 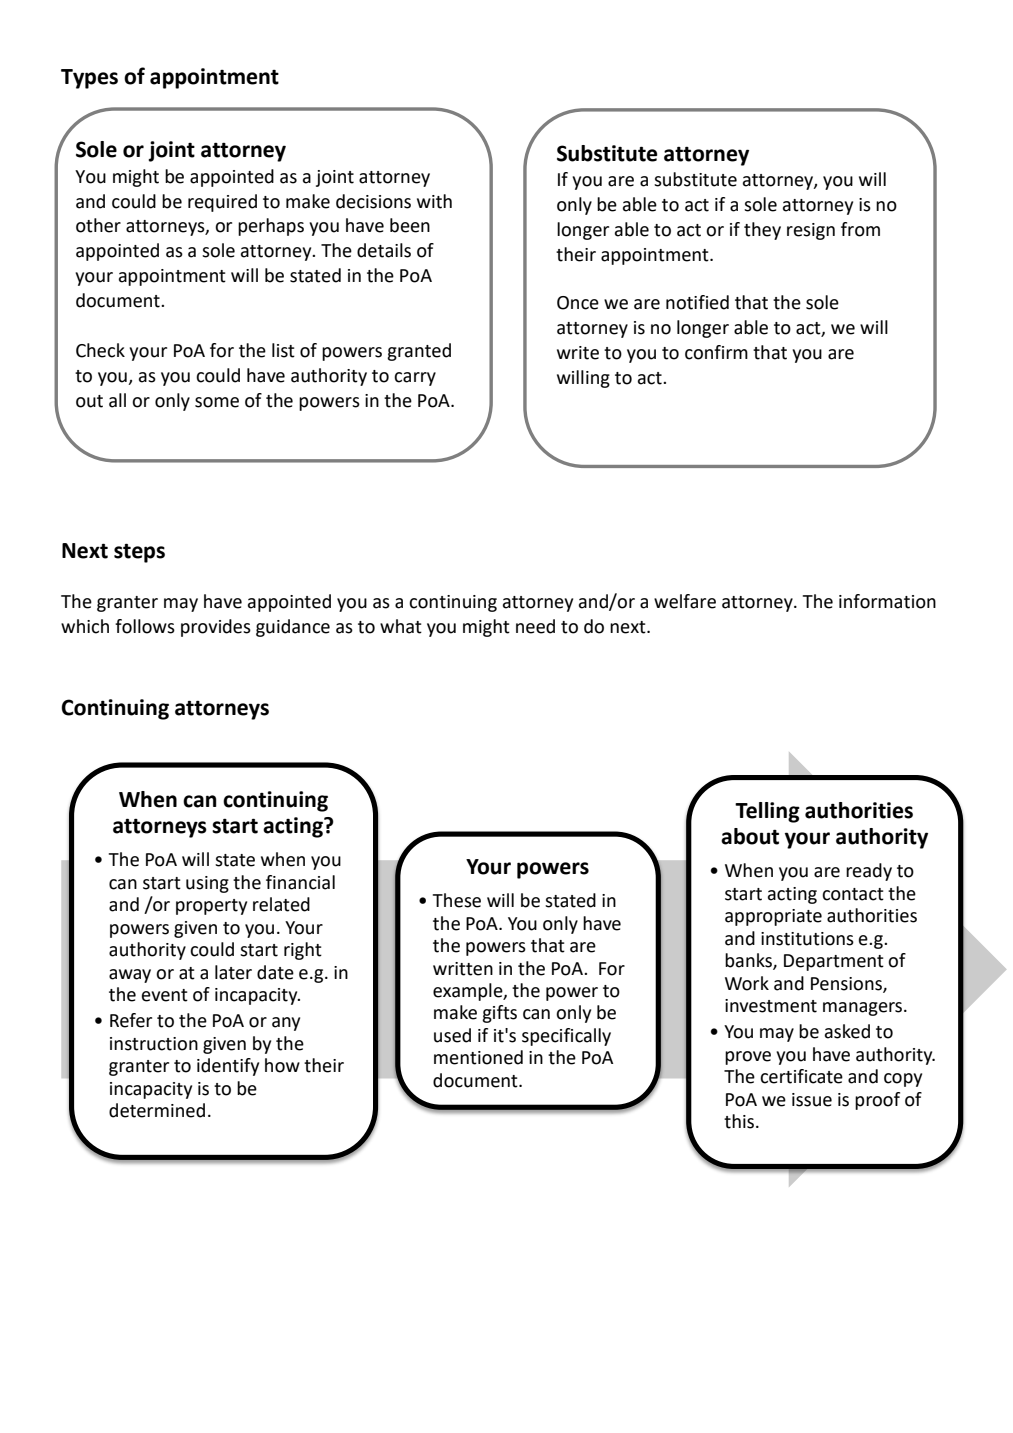 What do you see at coordinates (157, 1110) in the page?
I see `determined` at bounding box center [157, 1110].
